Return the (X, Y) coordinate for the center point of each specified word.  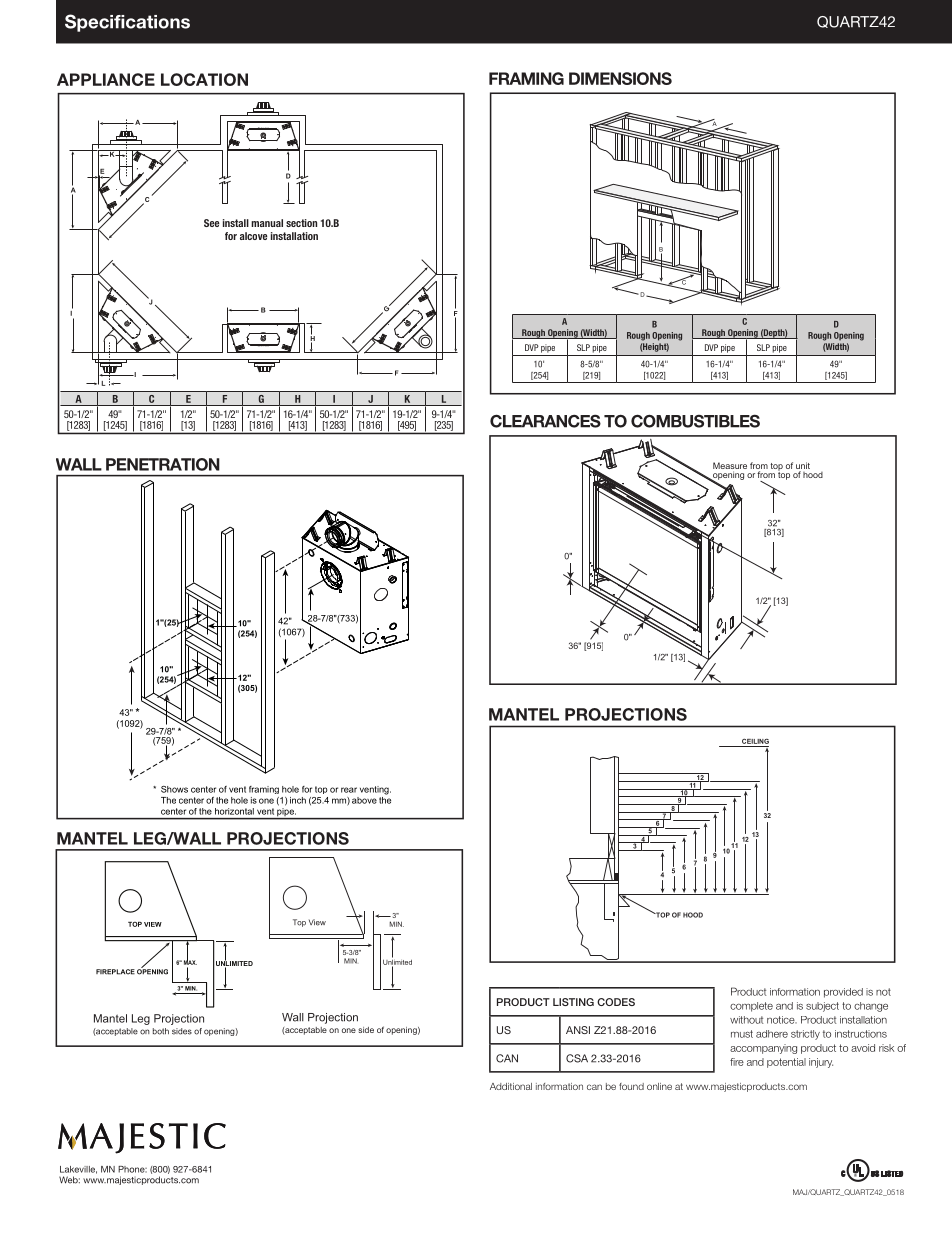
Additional (511, 1086)
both (161, 1031)
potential (786, 1063)
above (364, 800)
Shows (174, 789)
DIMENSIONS (620, 78)
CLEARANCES (545, 421)
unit (803, 467)
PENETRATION (163, 464)
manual (267, 223)
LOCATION (204, 79)
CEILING (755, 741)
